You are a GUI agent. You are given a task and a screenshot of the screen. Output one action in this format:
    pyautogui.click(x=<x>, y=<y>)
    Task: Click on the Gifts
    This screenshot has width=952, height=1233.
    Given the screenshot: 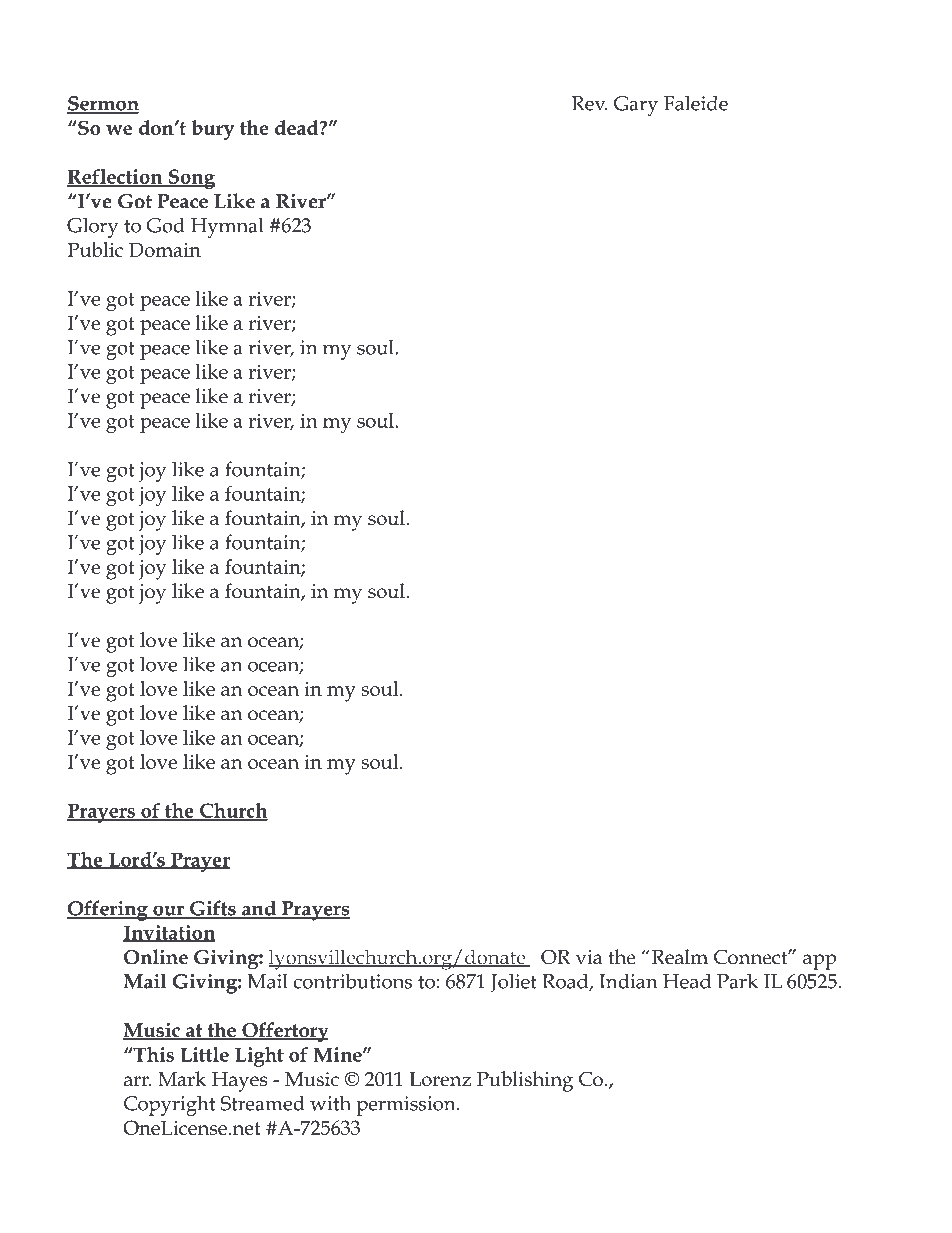 What is the action you would take?
    pyautogui.click(x=213, y=909)
